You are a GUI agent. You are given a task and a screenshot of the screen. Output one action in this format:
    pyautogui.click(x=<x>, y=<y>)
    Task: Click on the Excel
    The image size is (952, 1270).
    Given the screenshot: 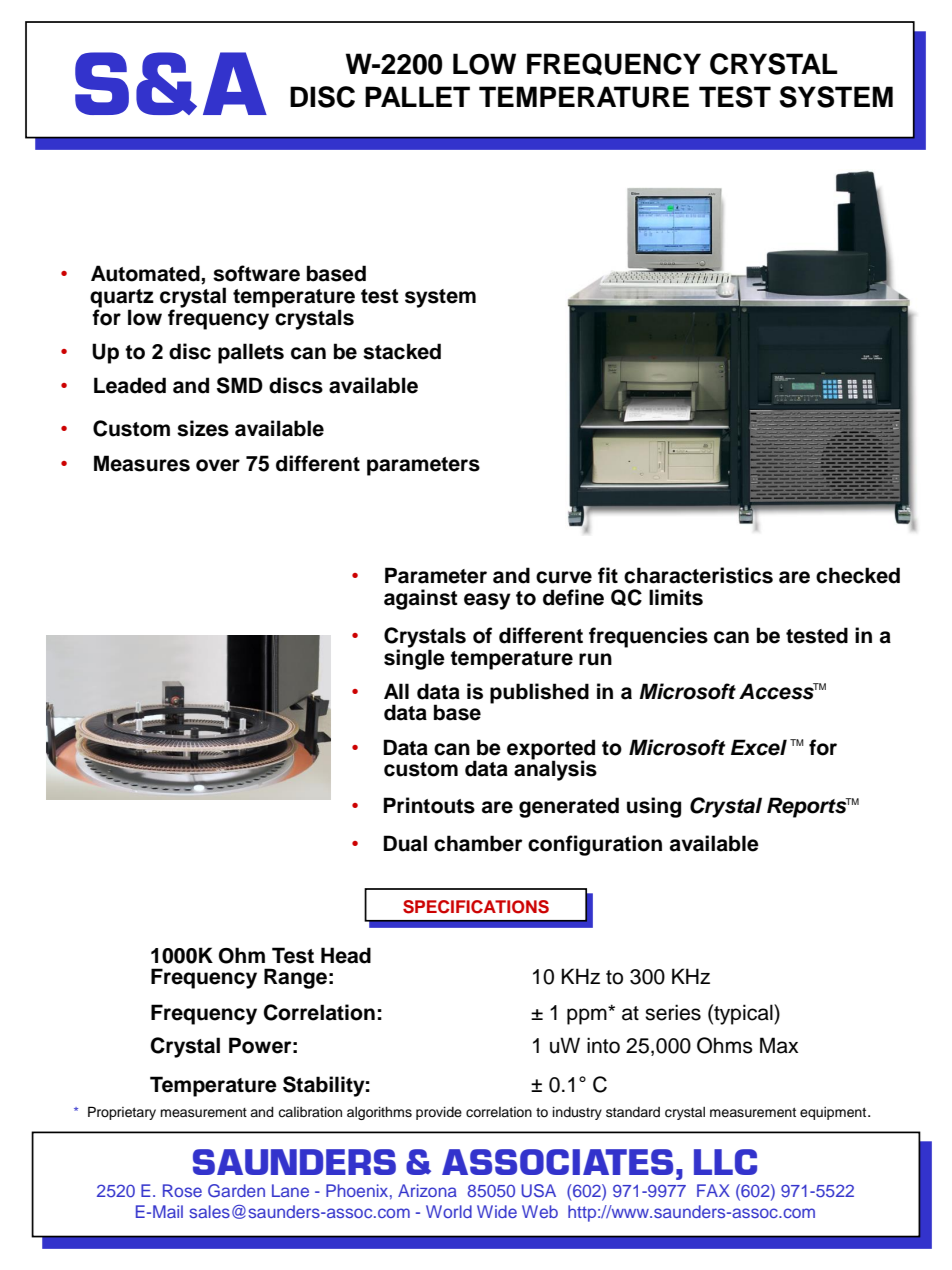 What is the action you would take?
    pyautogui.click(x=759, y=747)
